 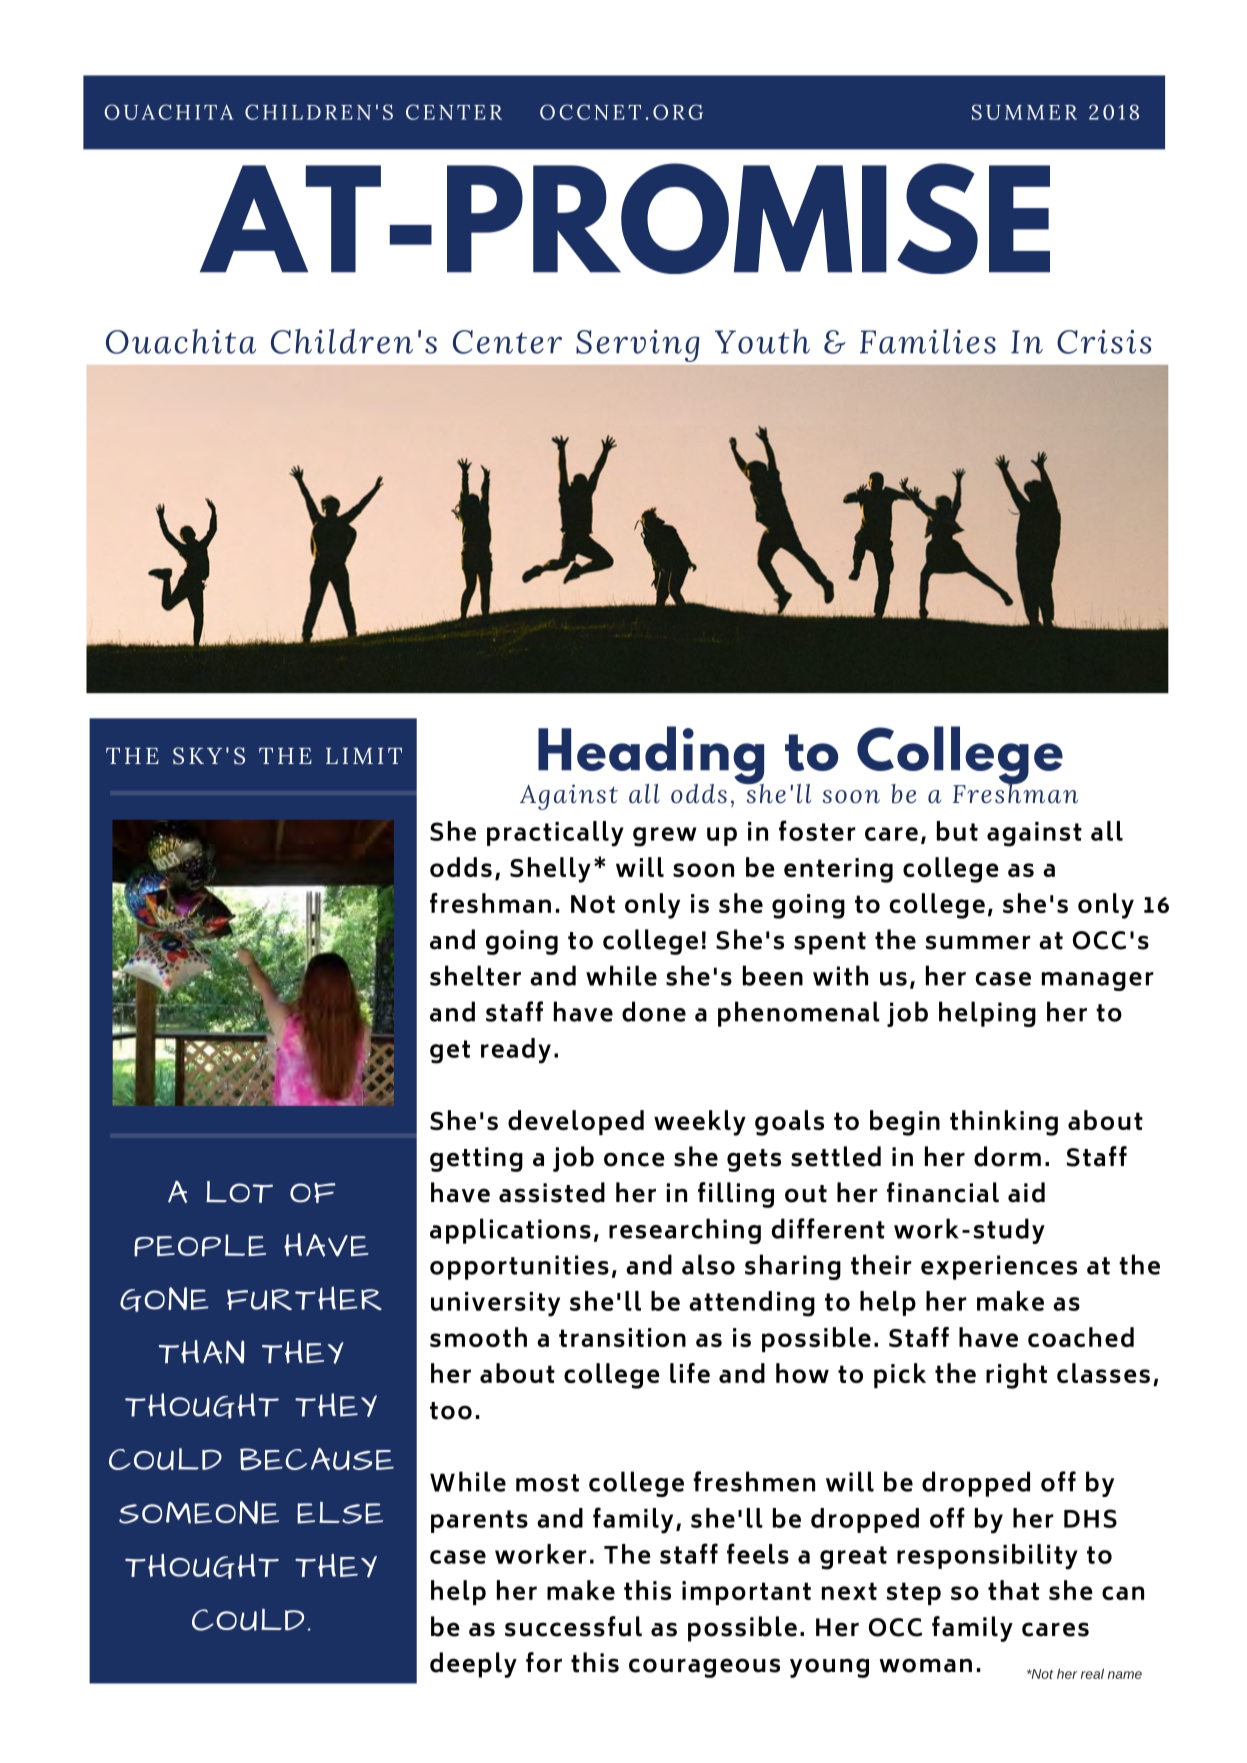 What do you see at coordinates (957, 831) in the screenshot?
I see `but` at bounding box center [957, 831].
